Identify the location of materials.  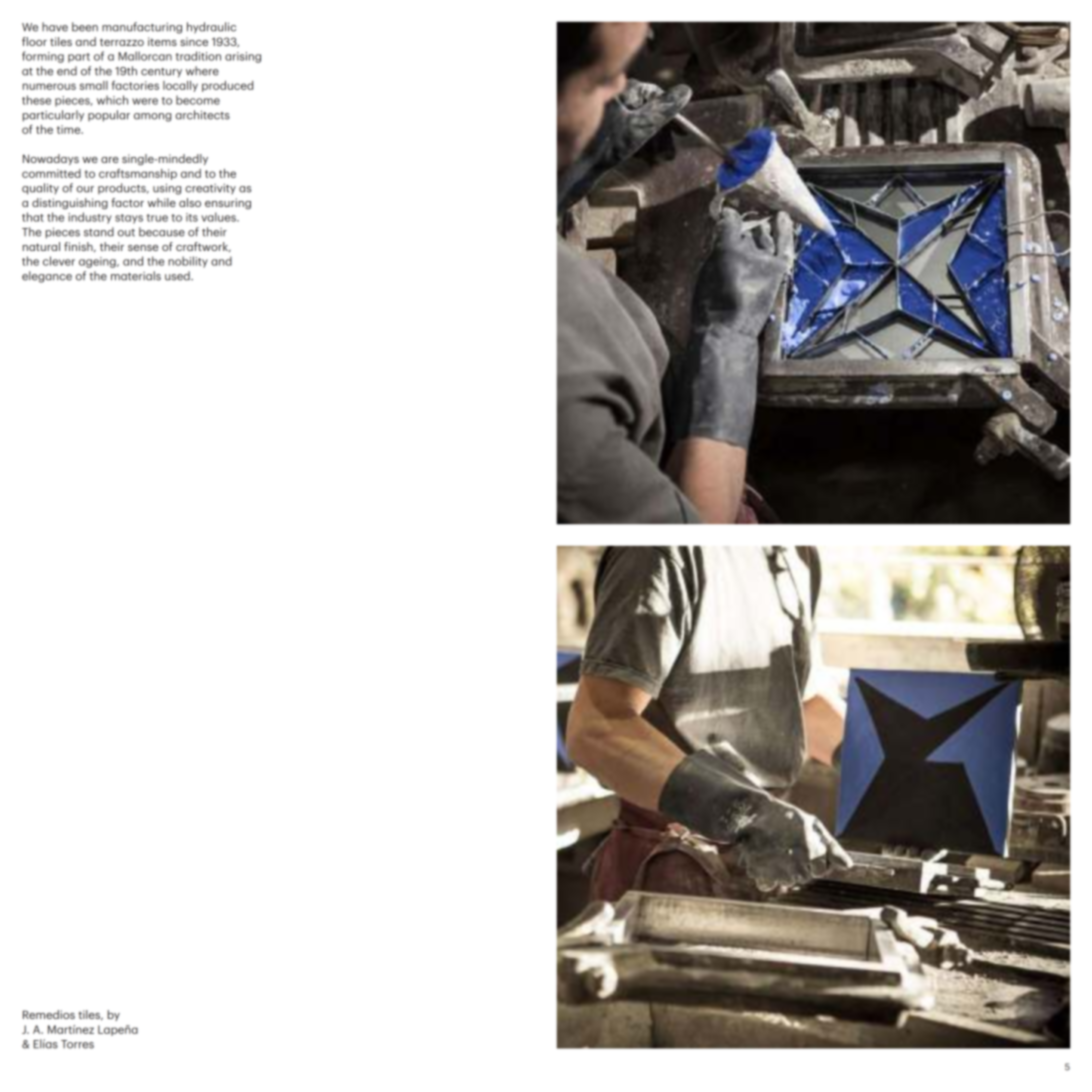
(136, 276).
